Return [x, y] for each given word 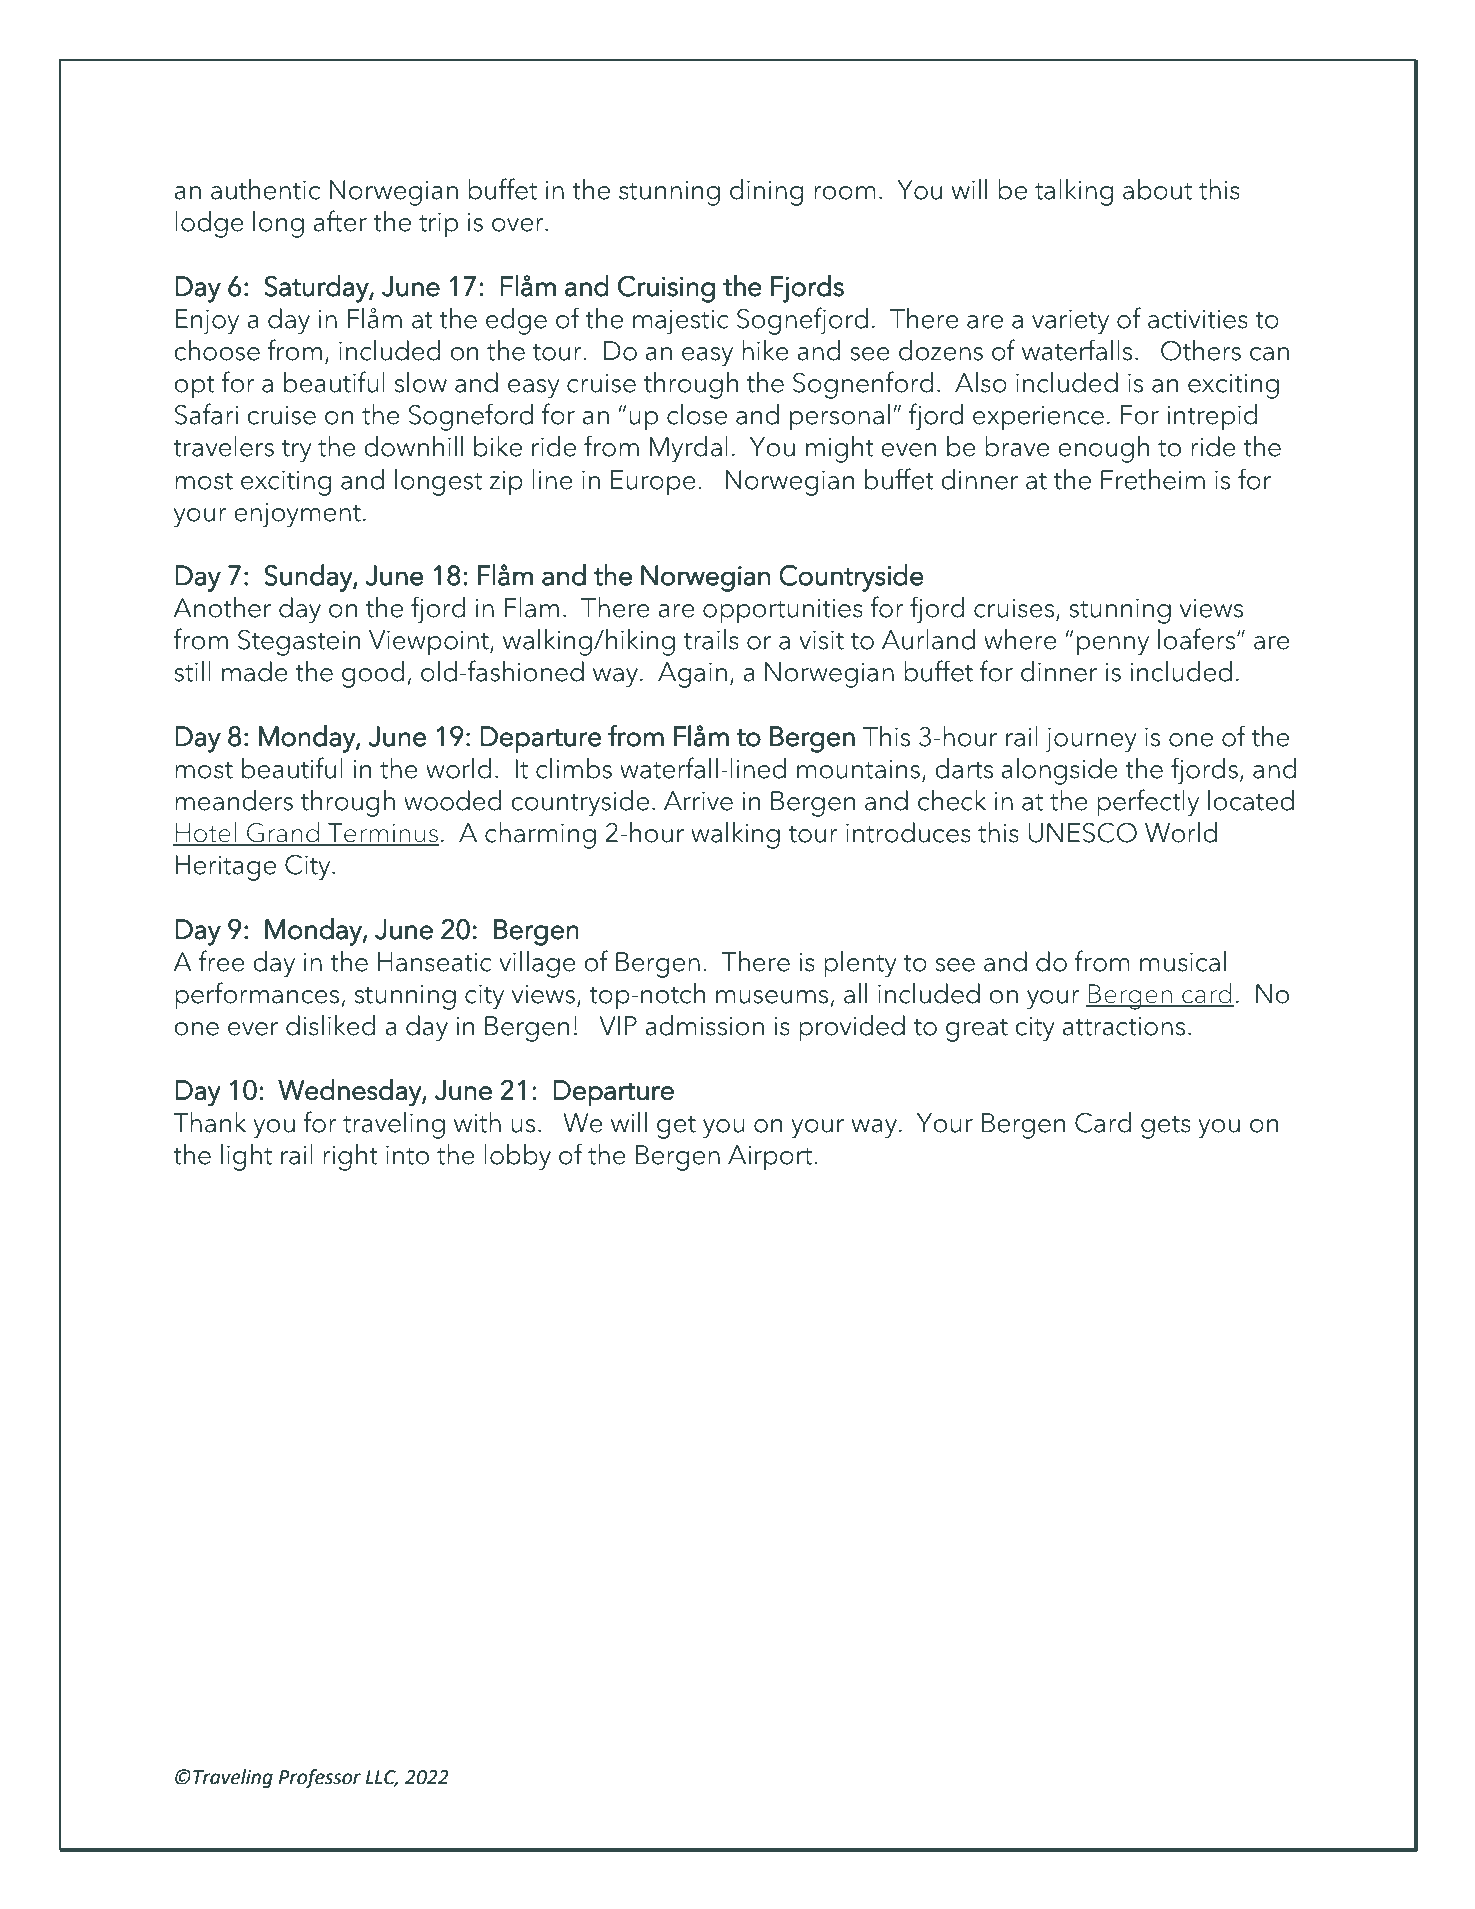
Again [692, 675]
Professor [320, 1778]
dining [766, 192]
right [350, 1157]
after [340, 221]
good [373, 674]
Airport [770, 1158]
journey [1090, 740]
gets [1166, 1127]
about [1157, 189]
